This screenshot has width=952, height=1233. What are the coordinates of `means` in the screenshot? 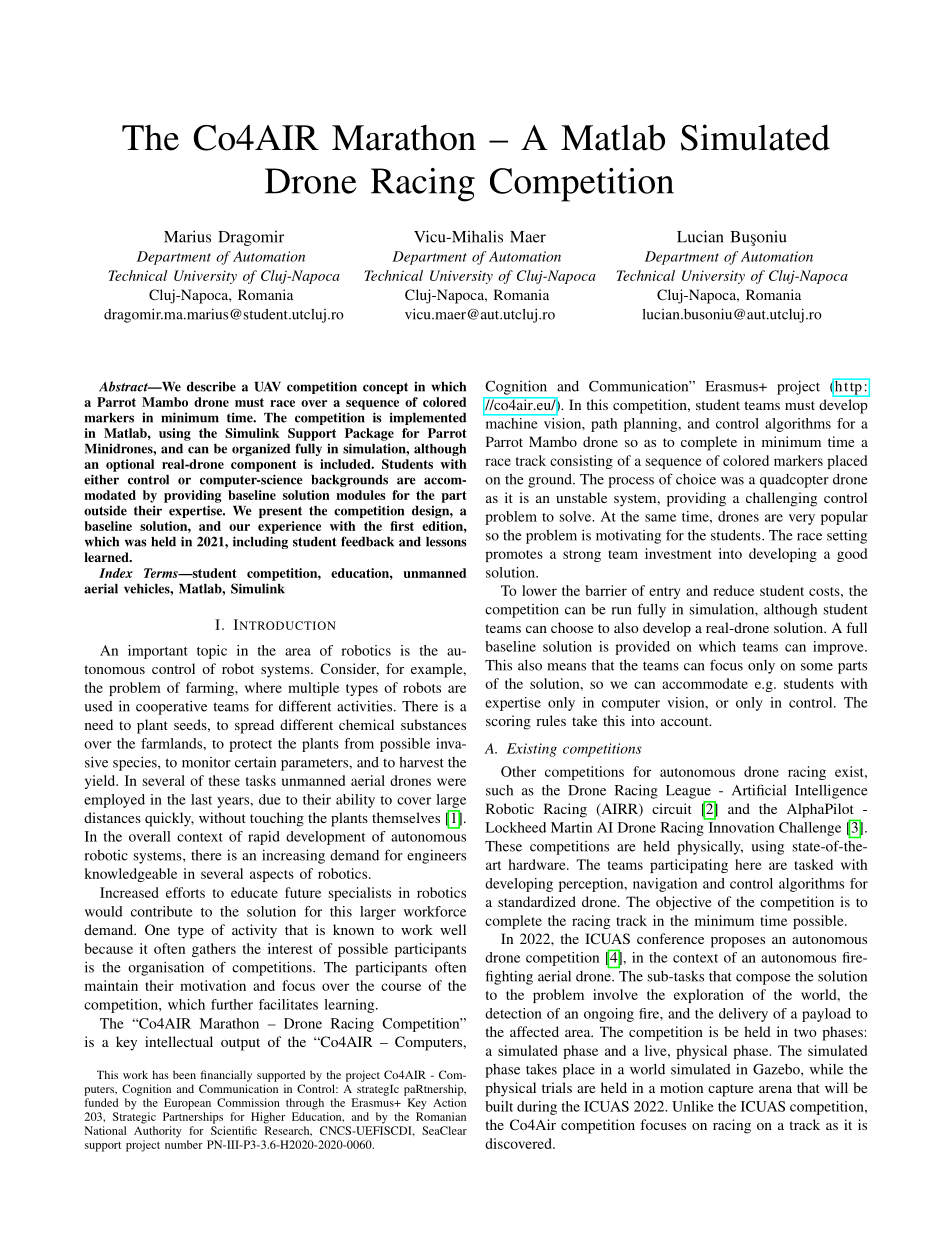 It's located at (566, 667).
